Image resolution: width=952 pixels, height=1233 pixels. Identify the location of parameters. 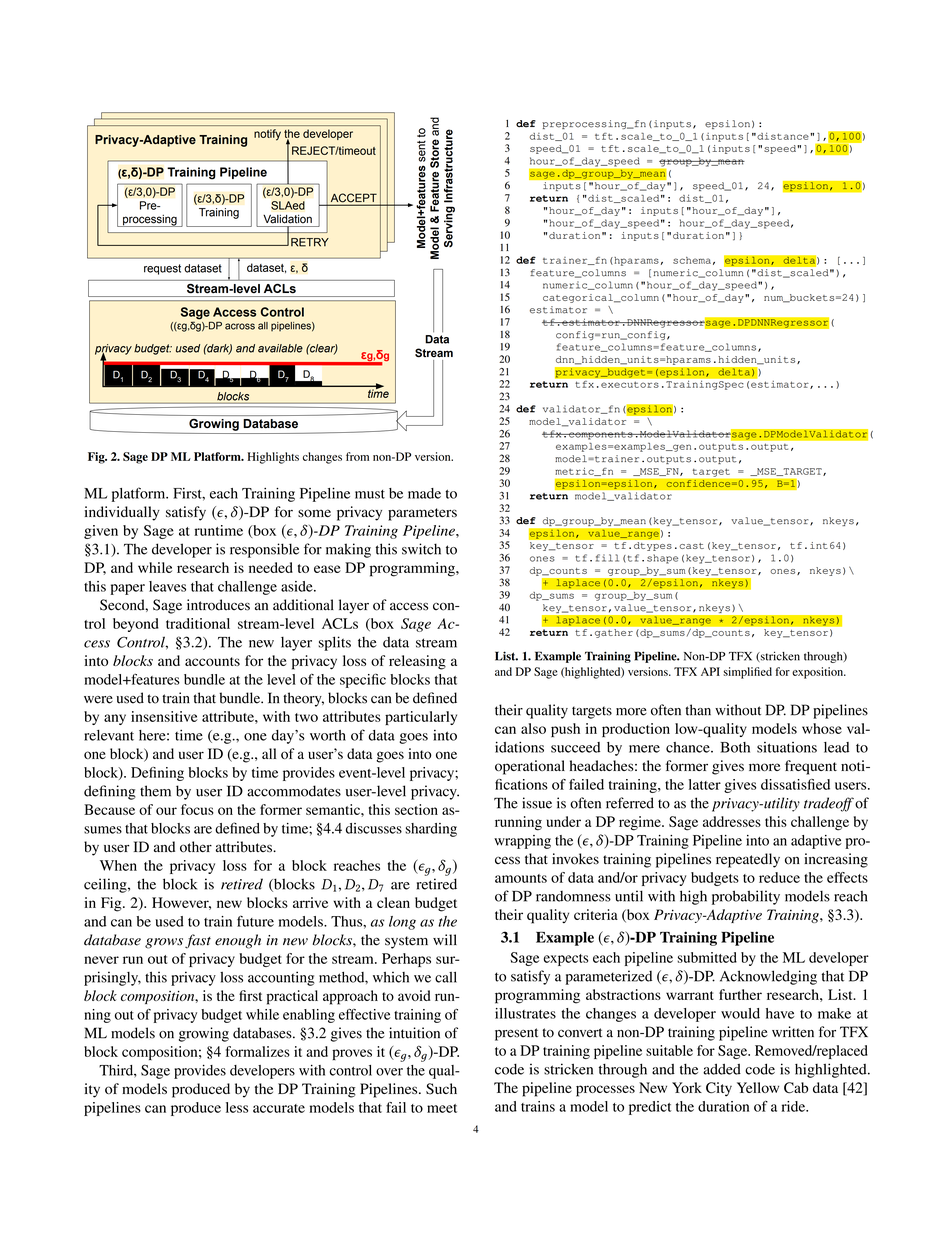
(422, 514).
